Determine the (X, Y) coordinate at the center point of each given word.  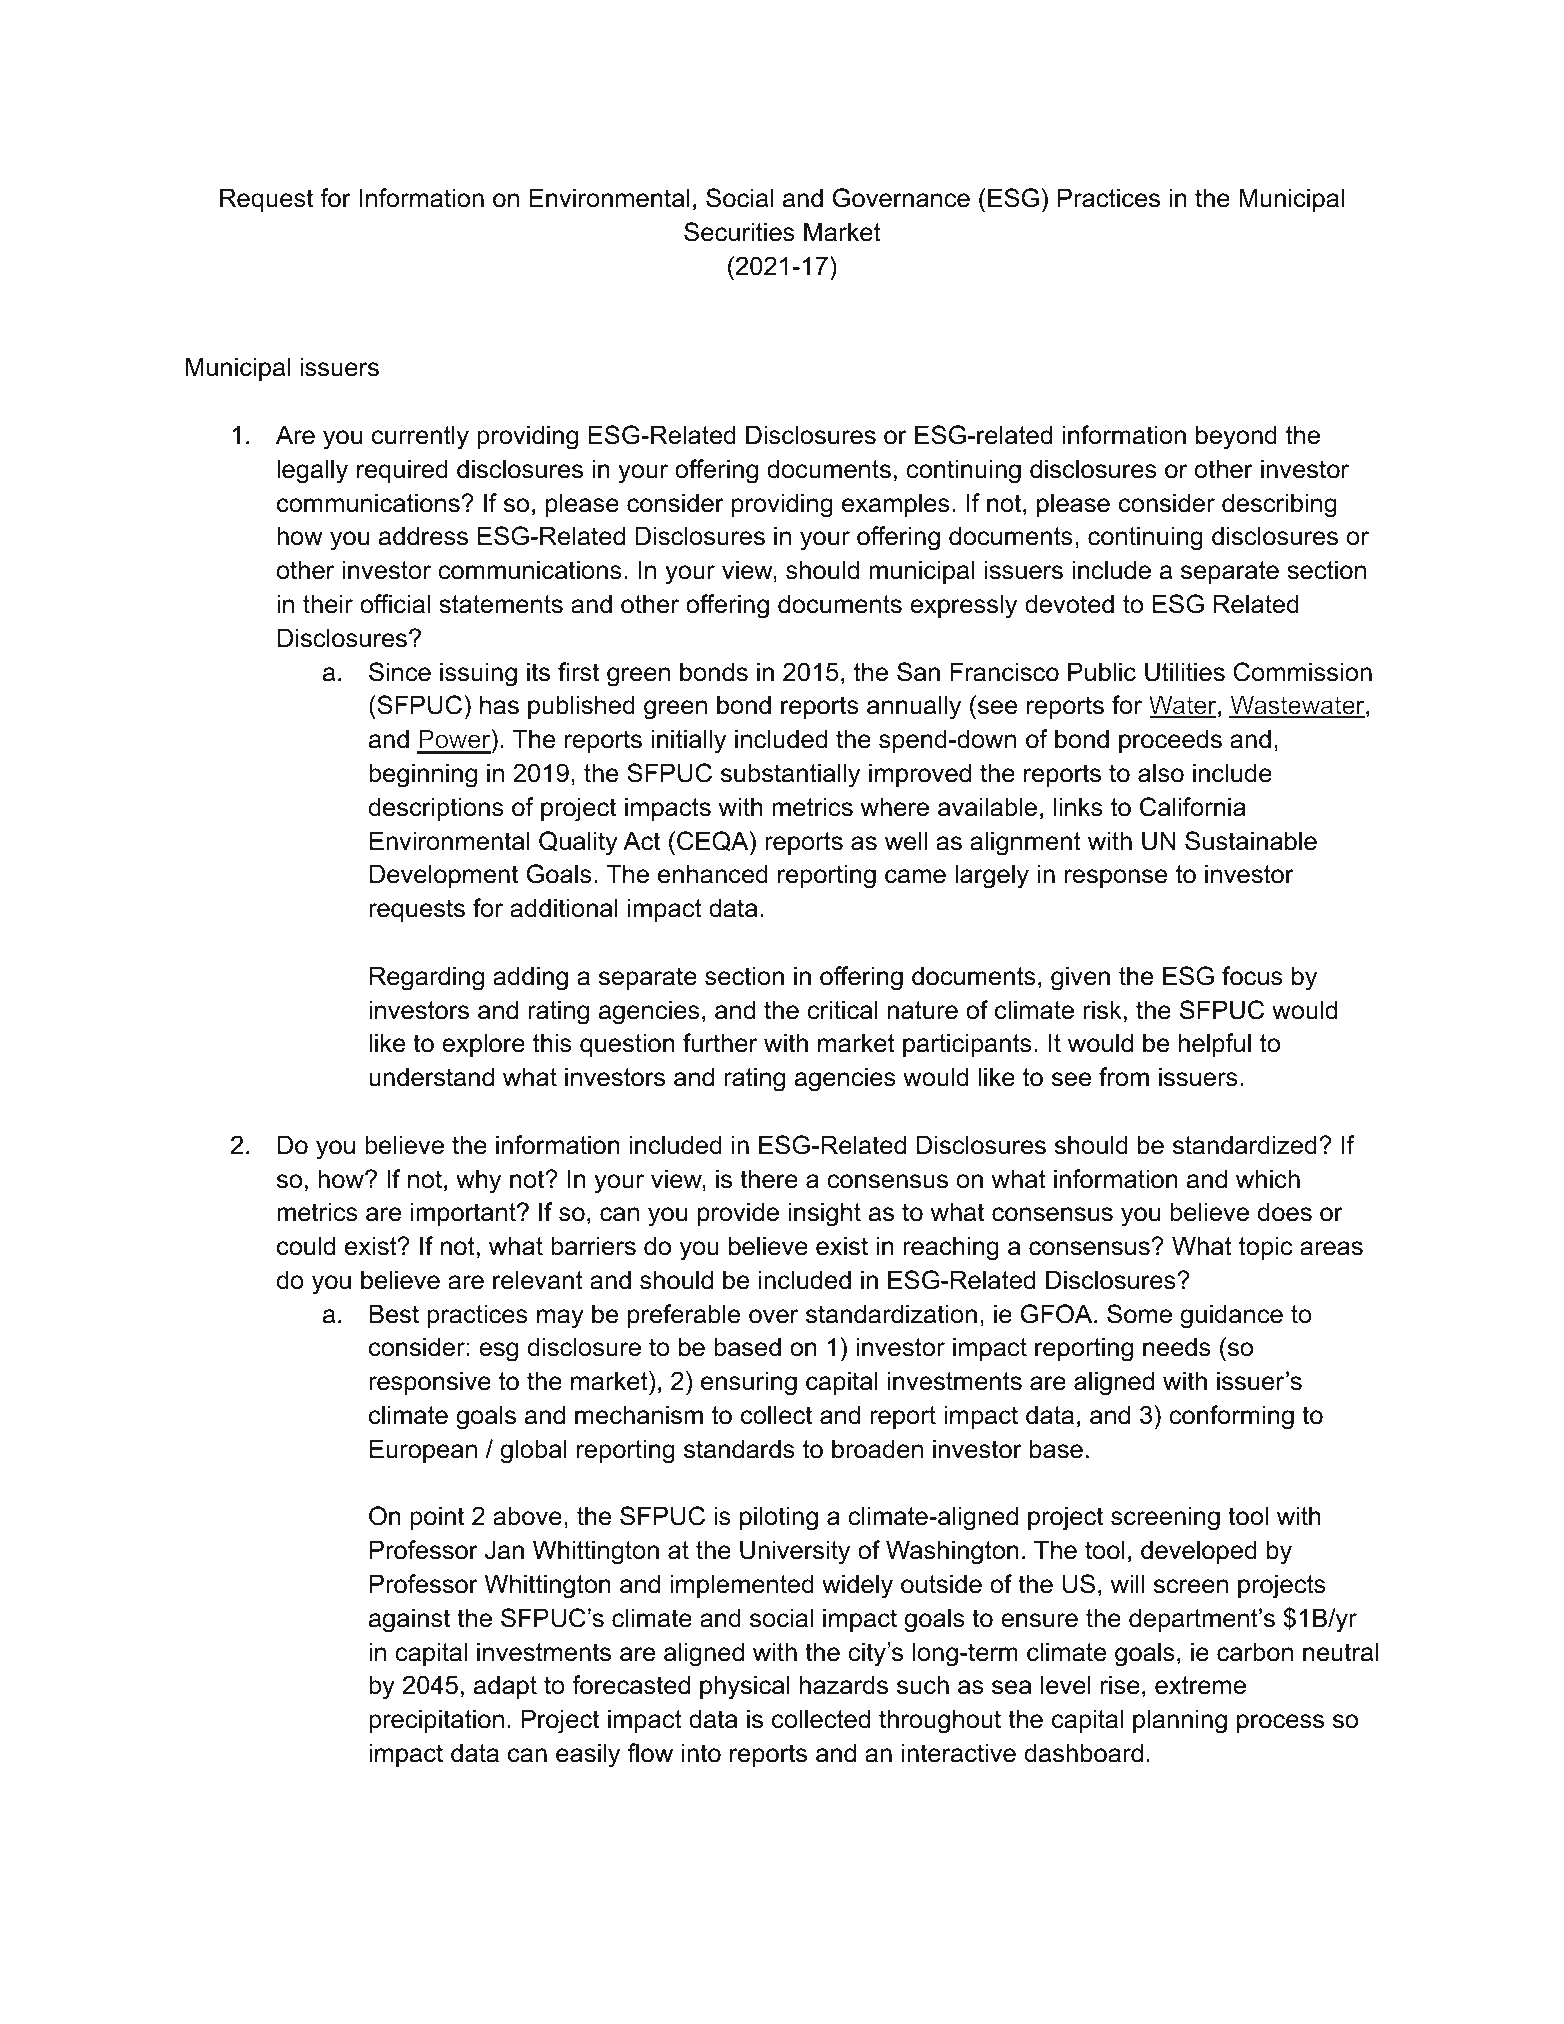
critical (842, 1010)
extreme (1200, 1685)
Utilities (1185, 672)
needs (1177, 1347)
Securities (739, 232)
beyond (1236, 437)
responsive (430, 1383)
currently (420, 437)
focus (1252, 976)
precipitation (436, 1721)
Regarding (427, 978)
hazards (844, 1685)
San (918, 672)
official (395, 604)
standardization (891, 1314)
